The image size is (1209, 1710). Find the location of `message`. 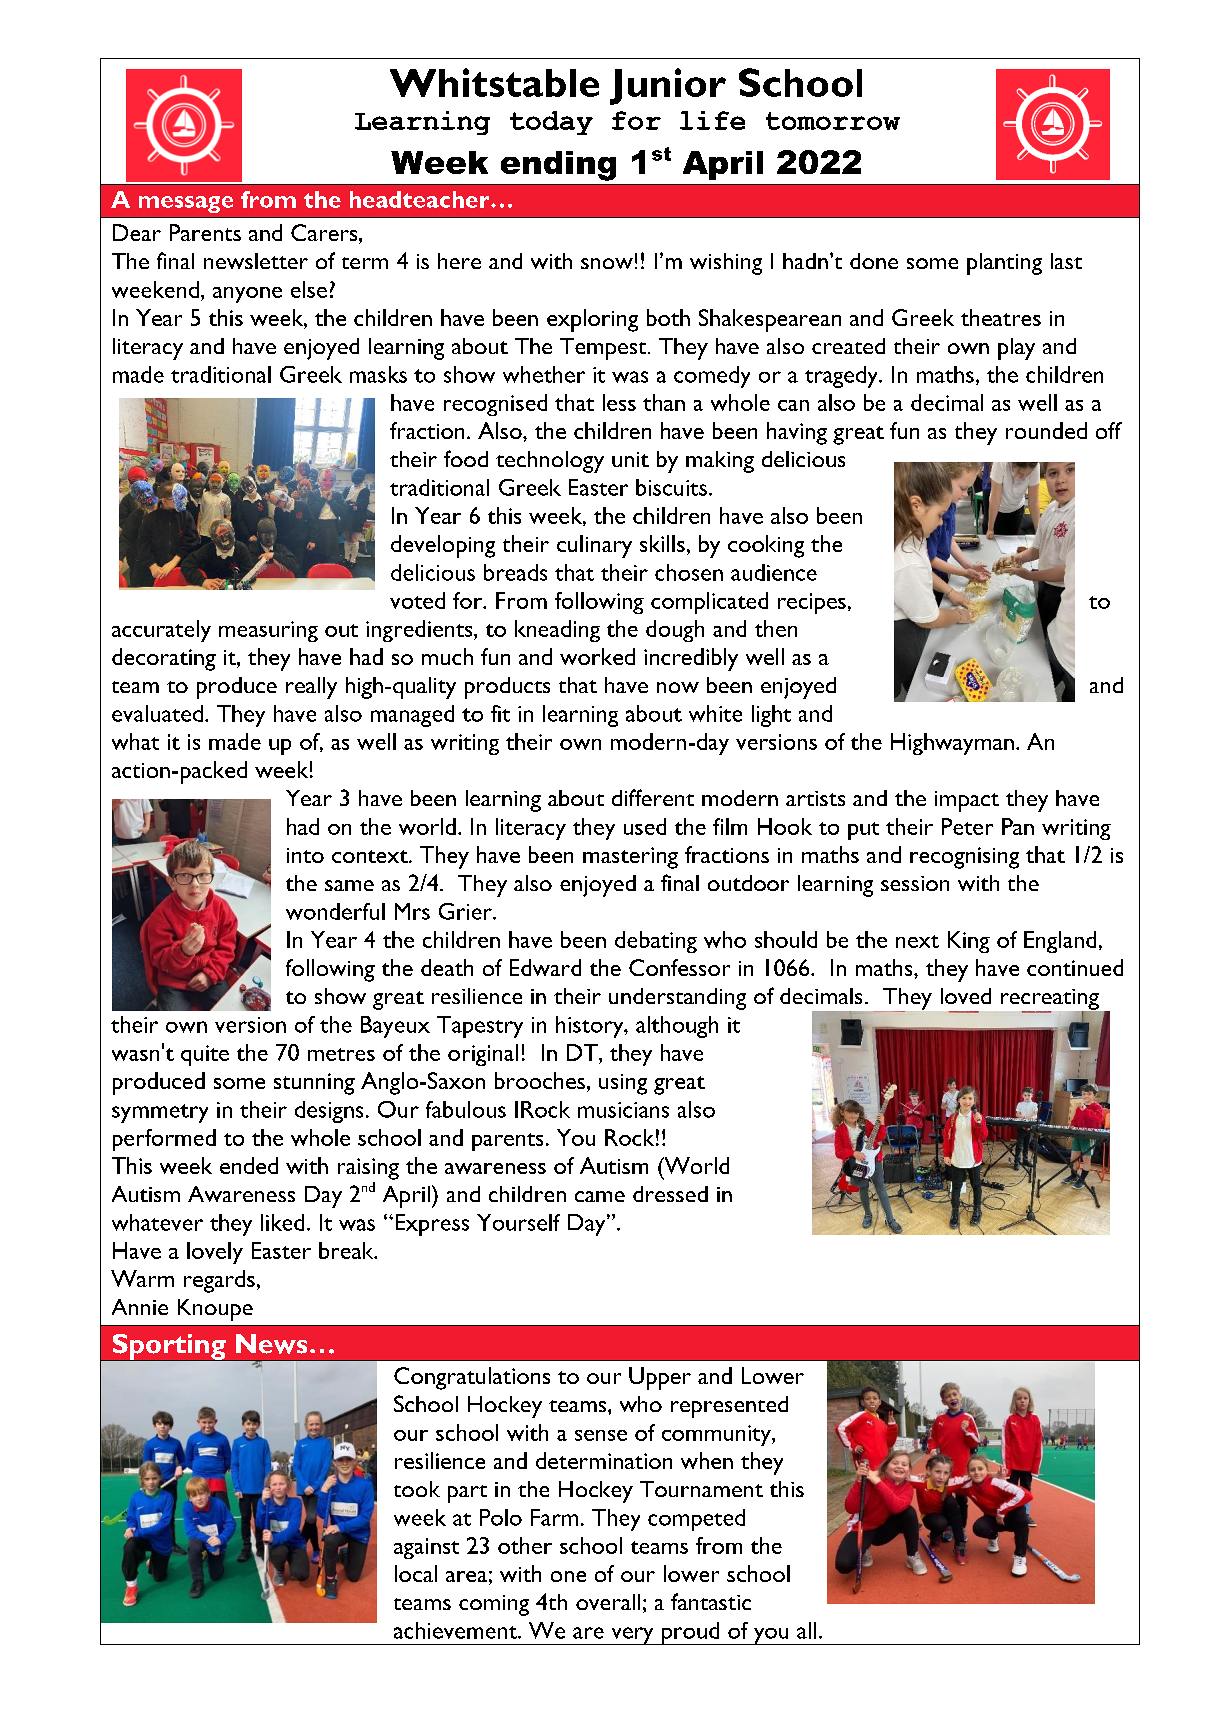

message is located at coordinates (186, 204).
